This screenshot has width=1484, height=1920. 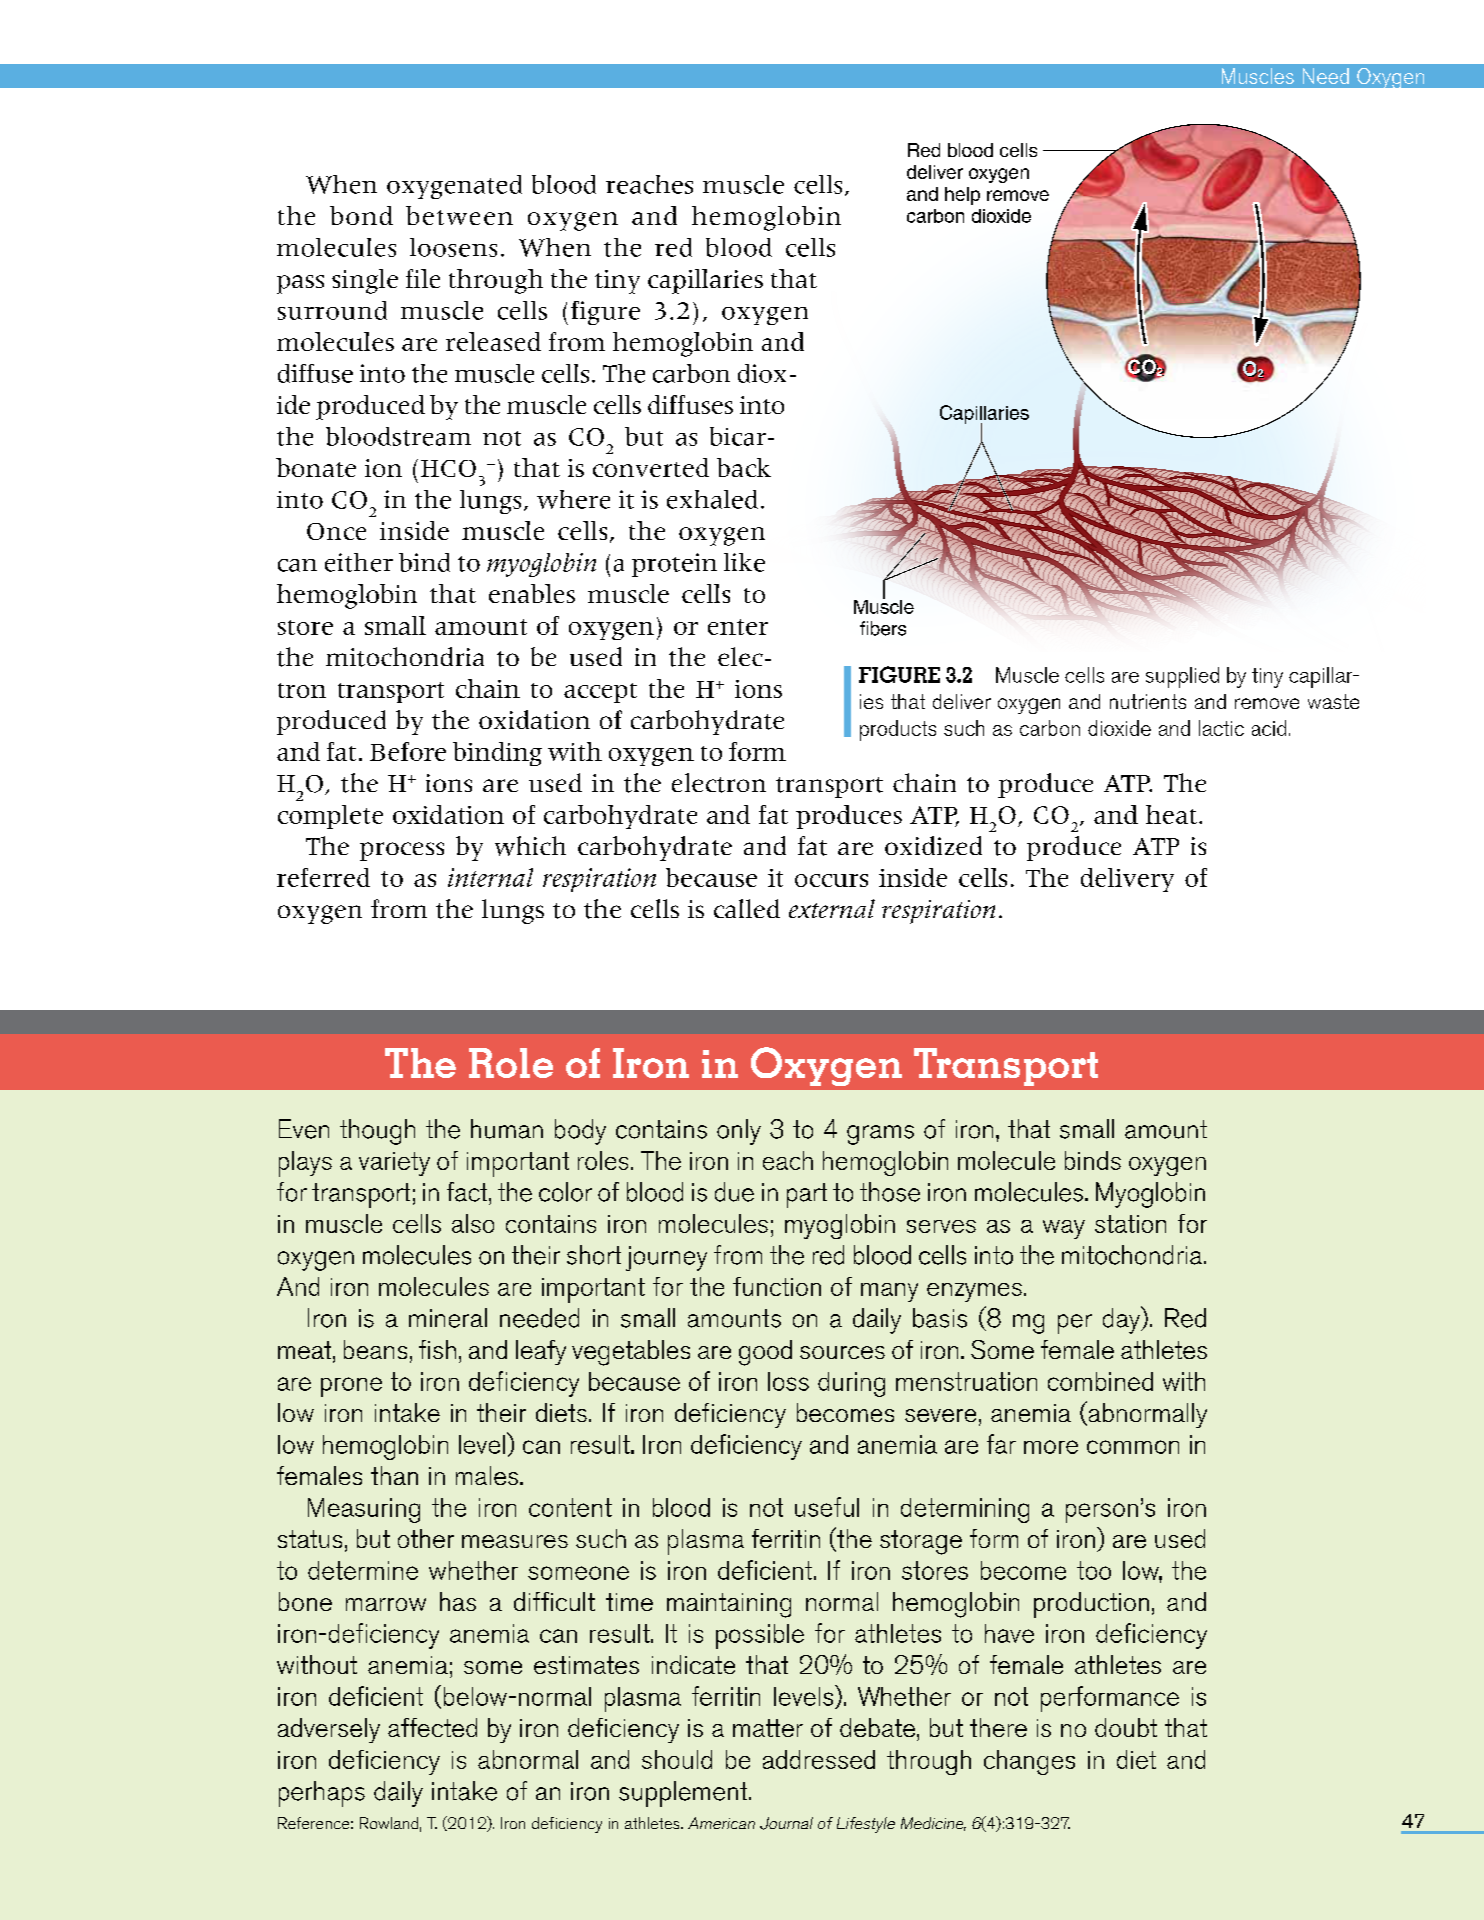 What do you see at coordinates (1221, 728) in the screenshot?
I see `lactic` at bounding box center [1221, 728].
